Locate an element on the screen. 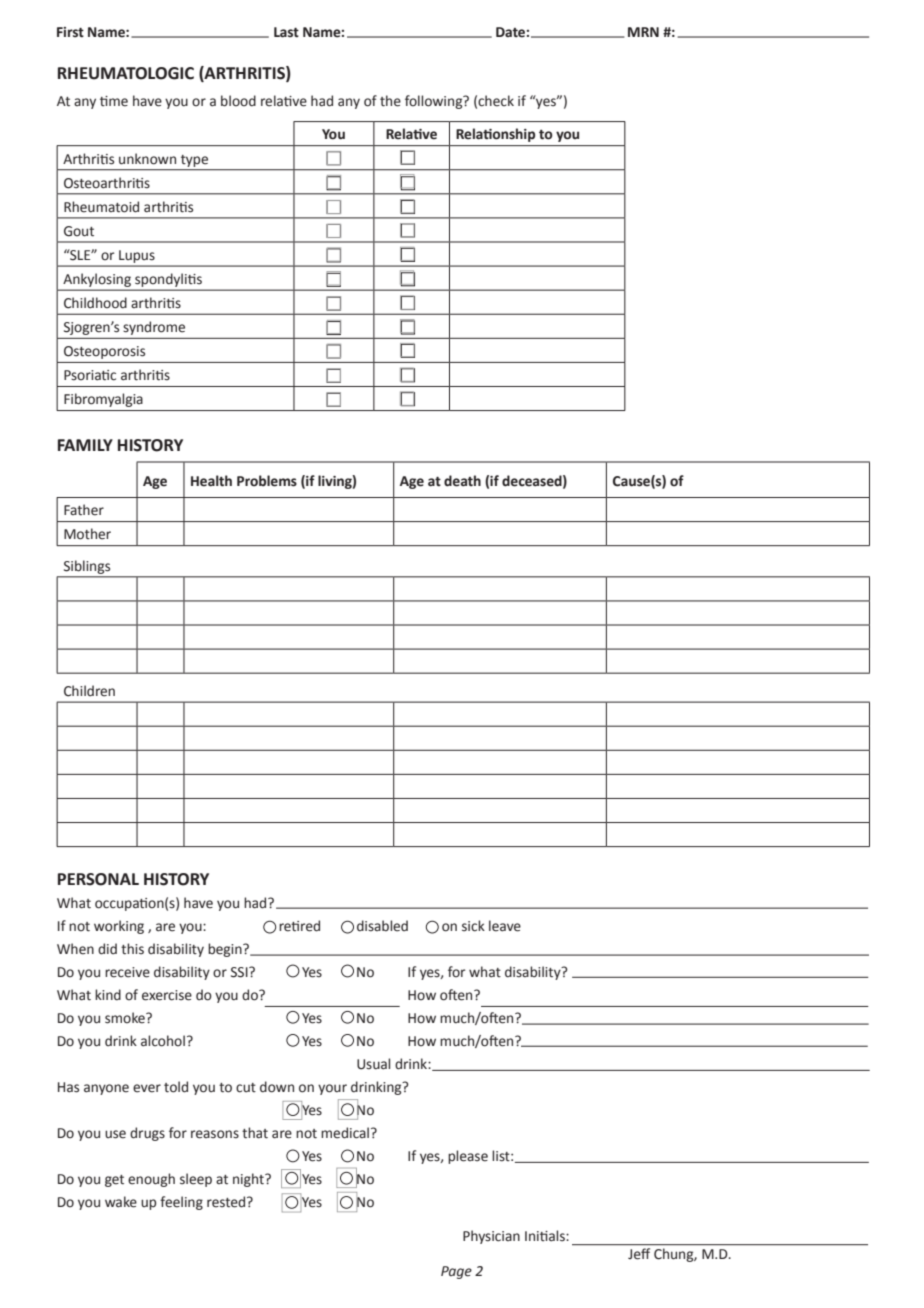 The width and height of the screenshot is (924, 1308). wake is located at coordinates (121, 1202).
